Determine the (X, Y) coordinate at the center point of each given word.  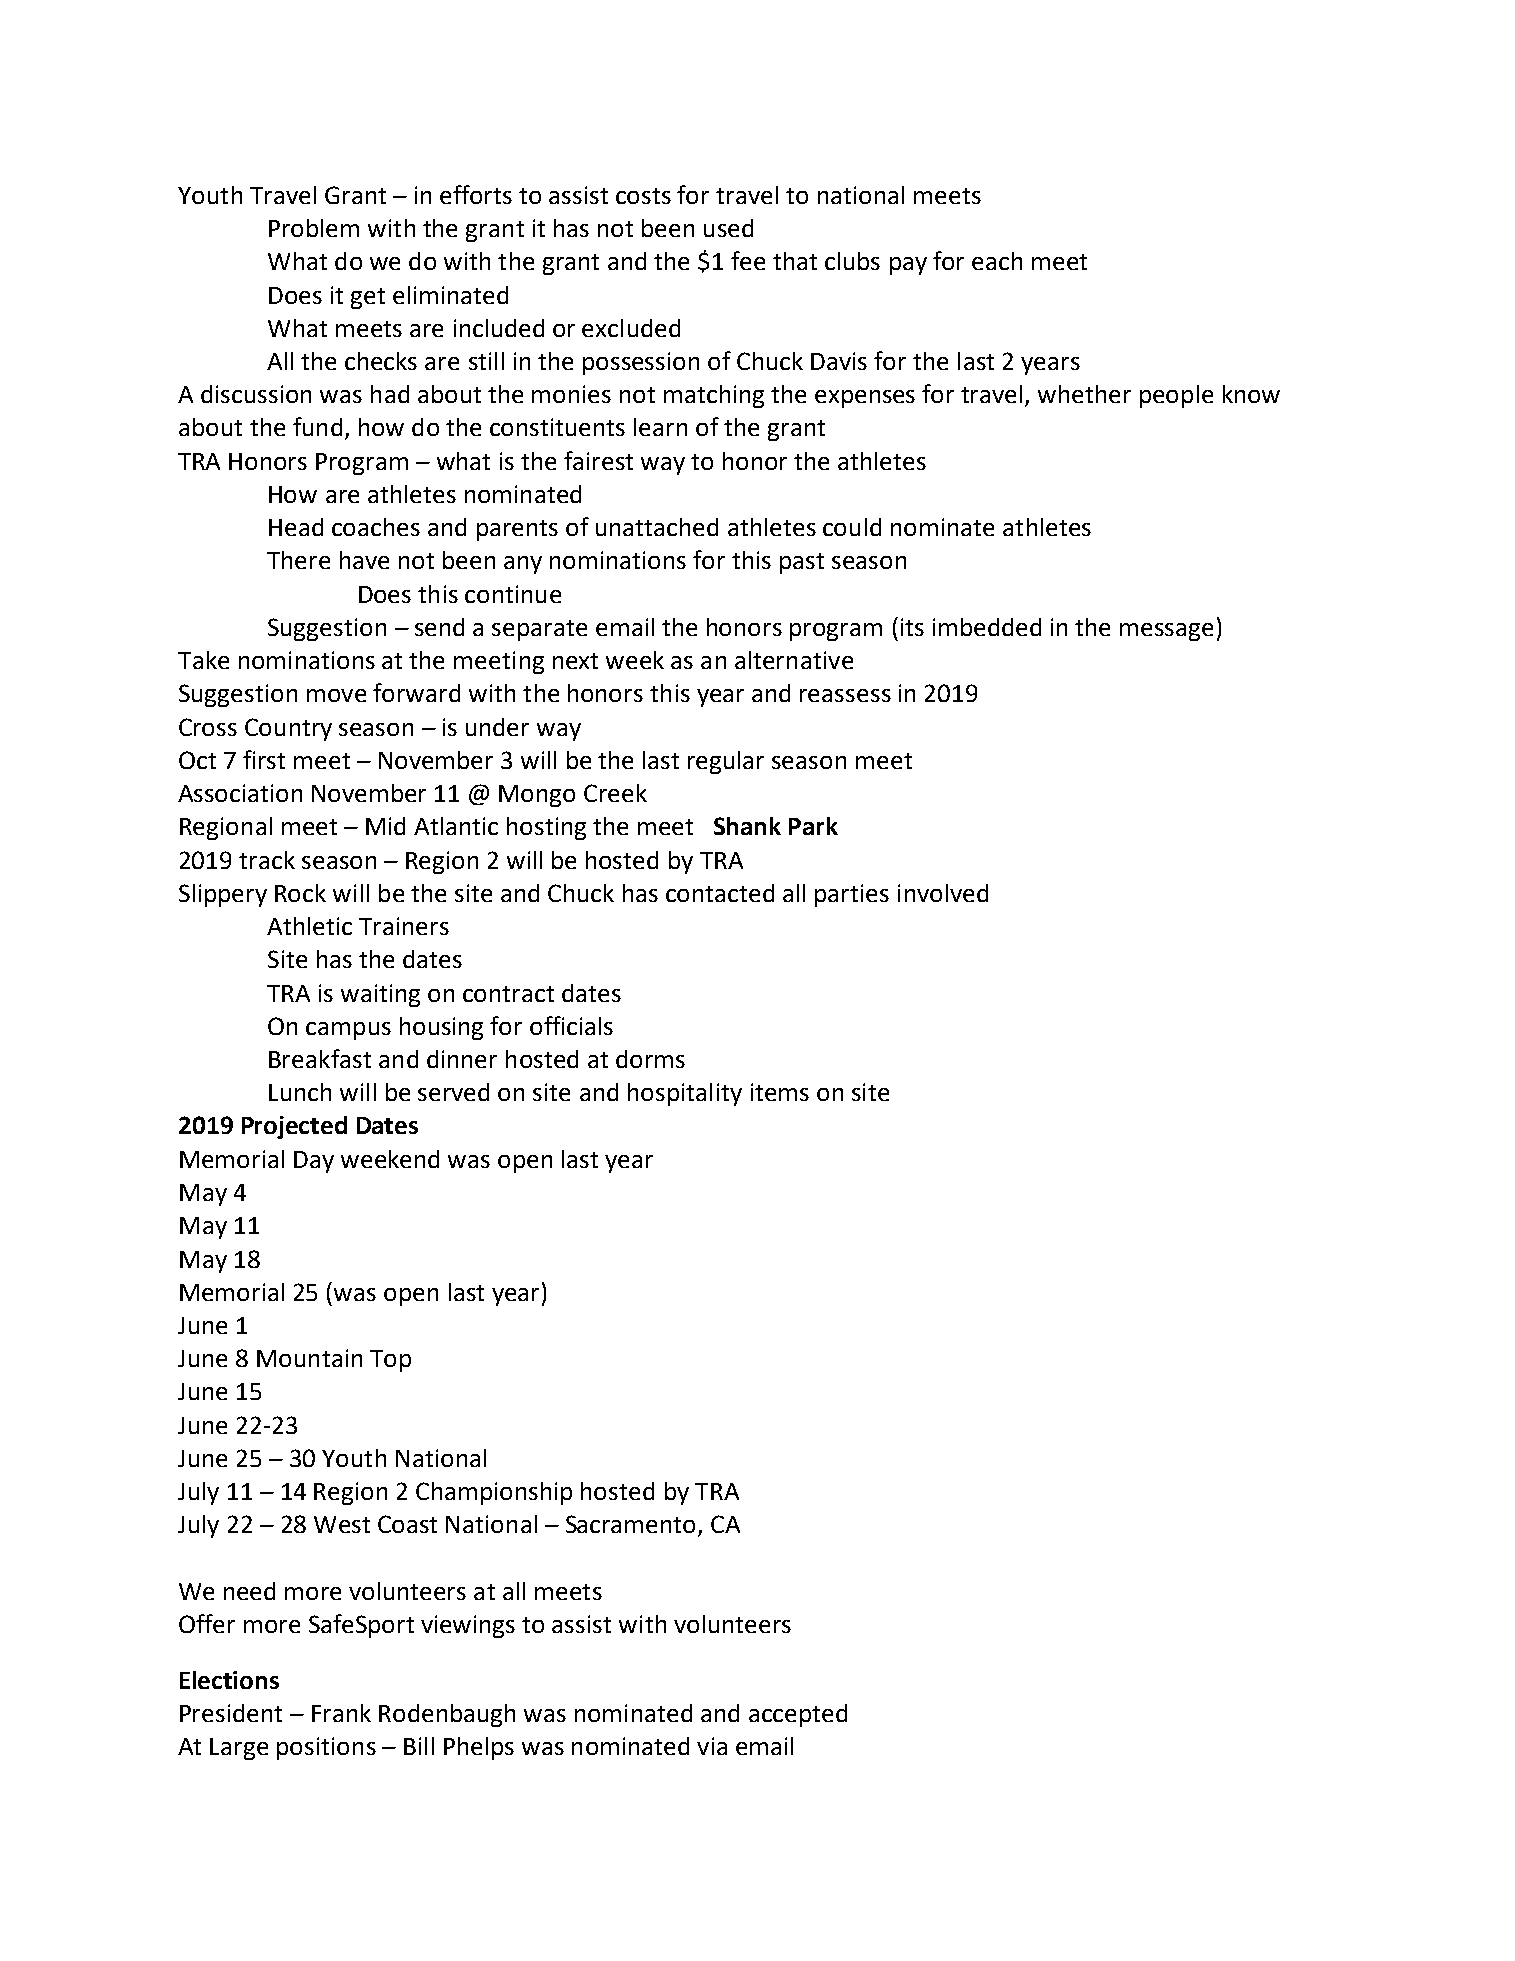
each (997, 261)
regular (726, 762)
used (728, 228)
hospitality (685, 1094)
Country (288, 729)
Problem (314, 228)
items (780, 1092)
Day (314, 1162)
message (1166, 632)
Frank (341, 1713)
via (712, 1746)
